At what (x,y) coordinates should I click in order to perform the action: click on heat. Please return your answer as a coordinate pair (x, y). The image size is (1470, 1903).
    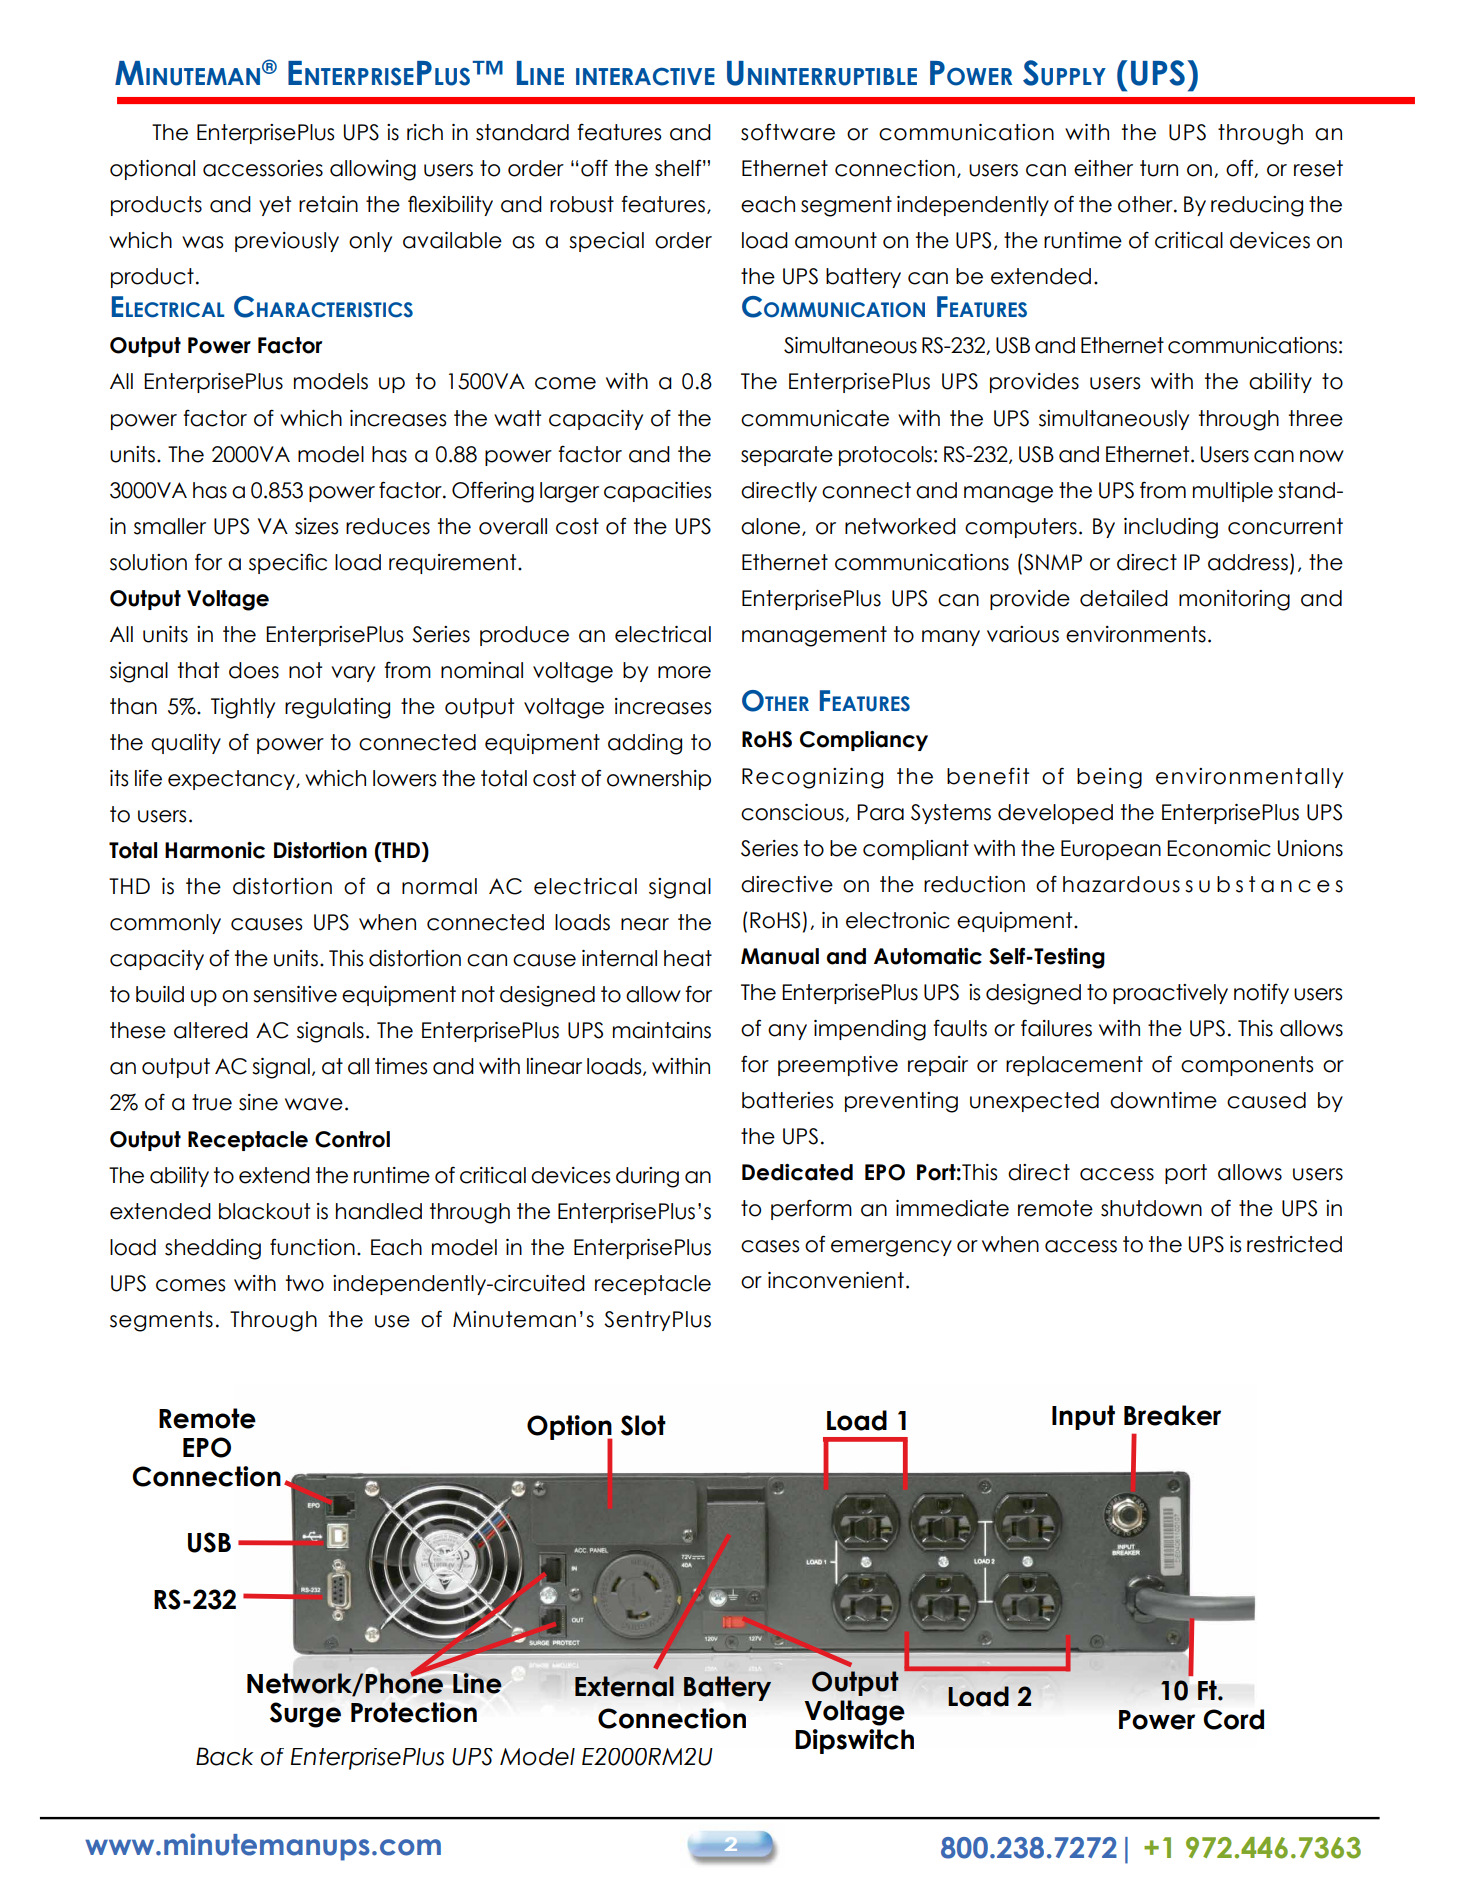
    Looking at the image, I should click on (688, 958).
